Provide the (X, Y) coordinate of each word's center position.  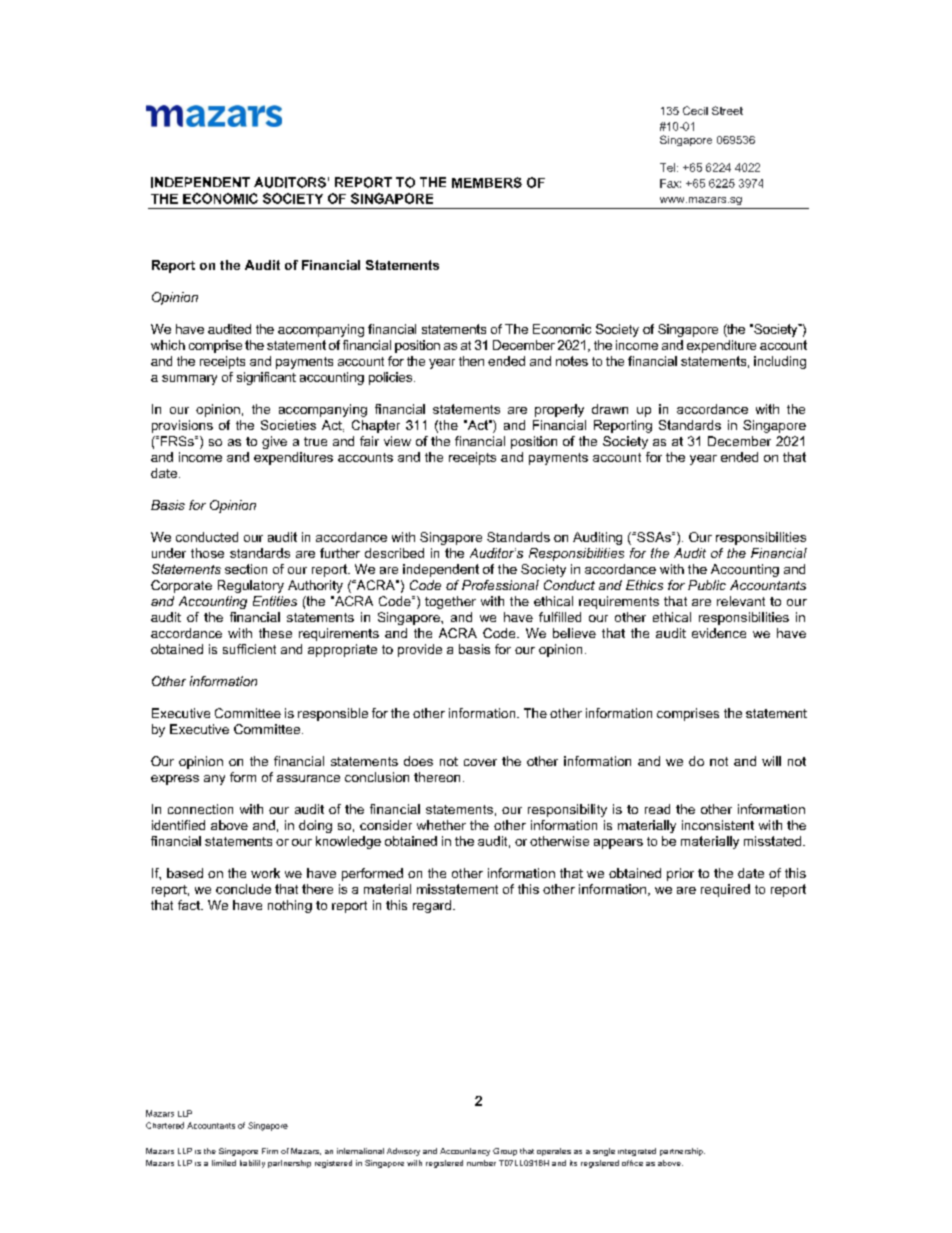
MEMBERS (487, 182)
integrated (637, 1152)
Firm (270, 1151)
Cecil (695, 110)
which (168, 345)
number (481, 1163)
